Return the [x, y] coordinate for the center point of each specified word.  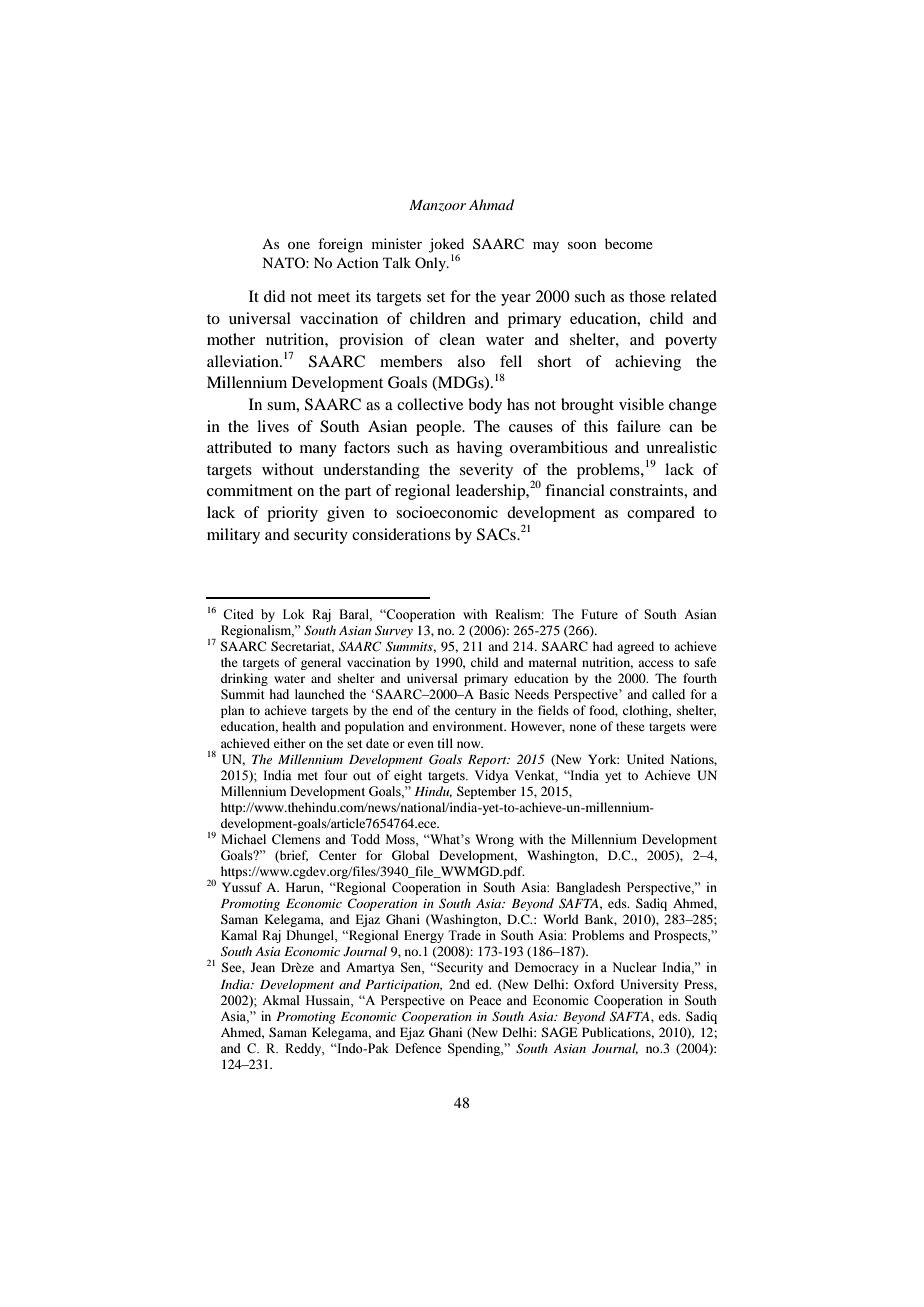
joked [446, 246]
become [629, 243]
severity [486, 471]
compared [661, 514]
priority [292, 514]
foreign [340, 245]
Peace [485, 1000]
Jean [263, 967]
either [290, 743]
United [645, 759]
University [649, 985]
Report [488, 761]
